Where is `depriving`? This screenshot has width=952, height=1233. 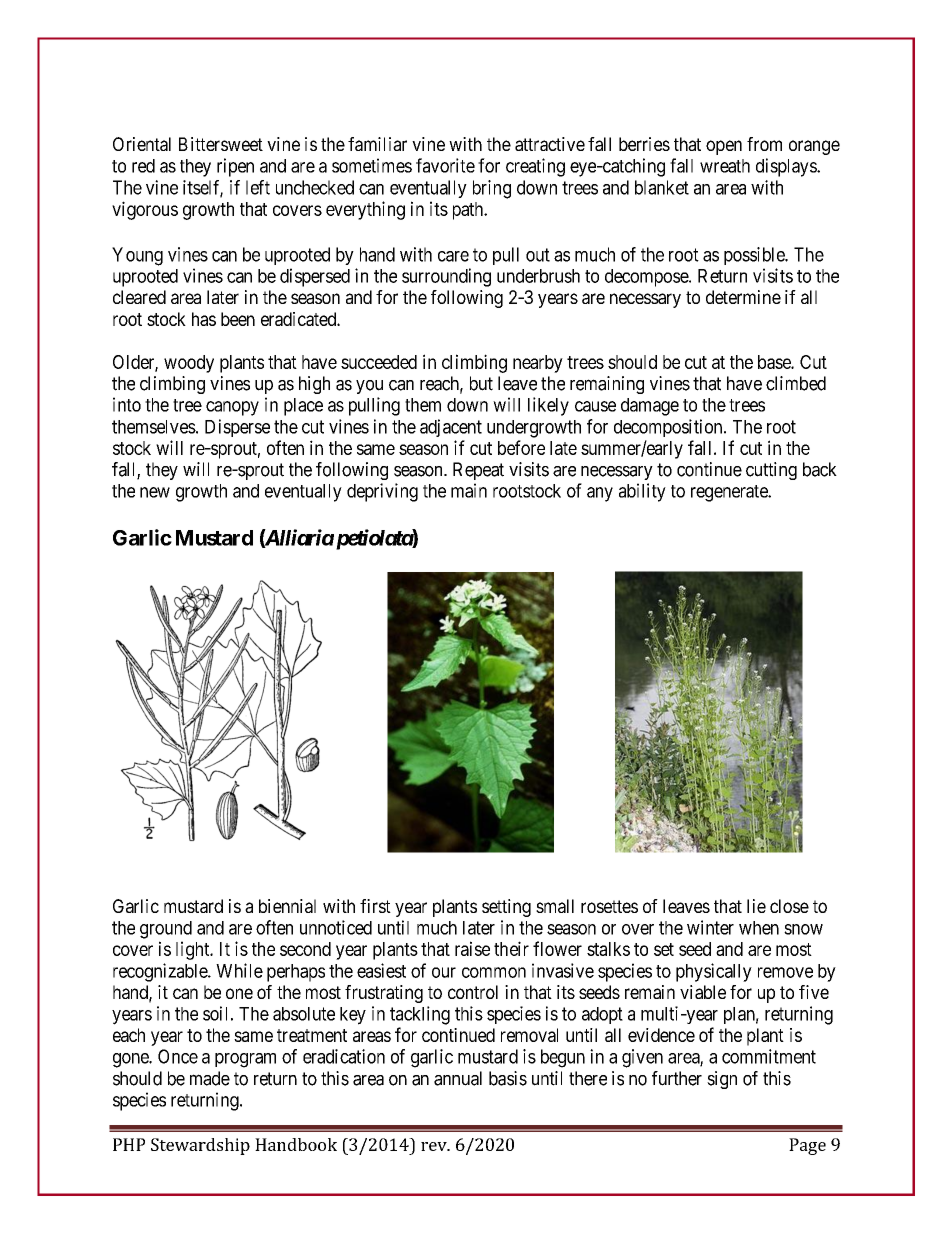 depriving is located at coordinates (382, 492).
